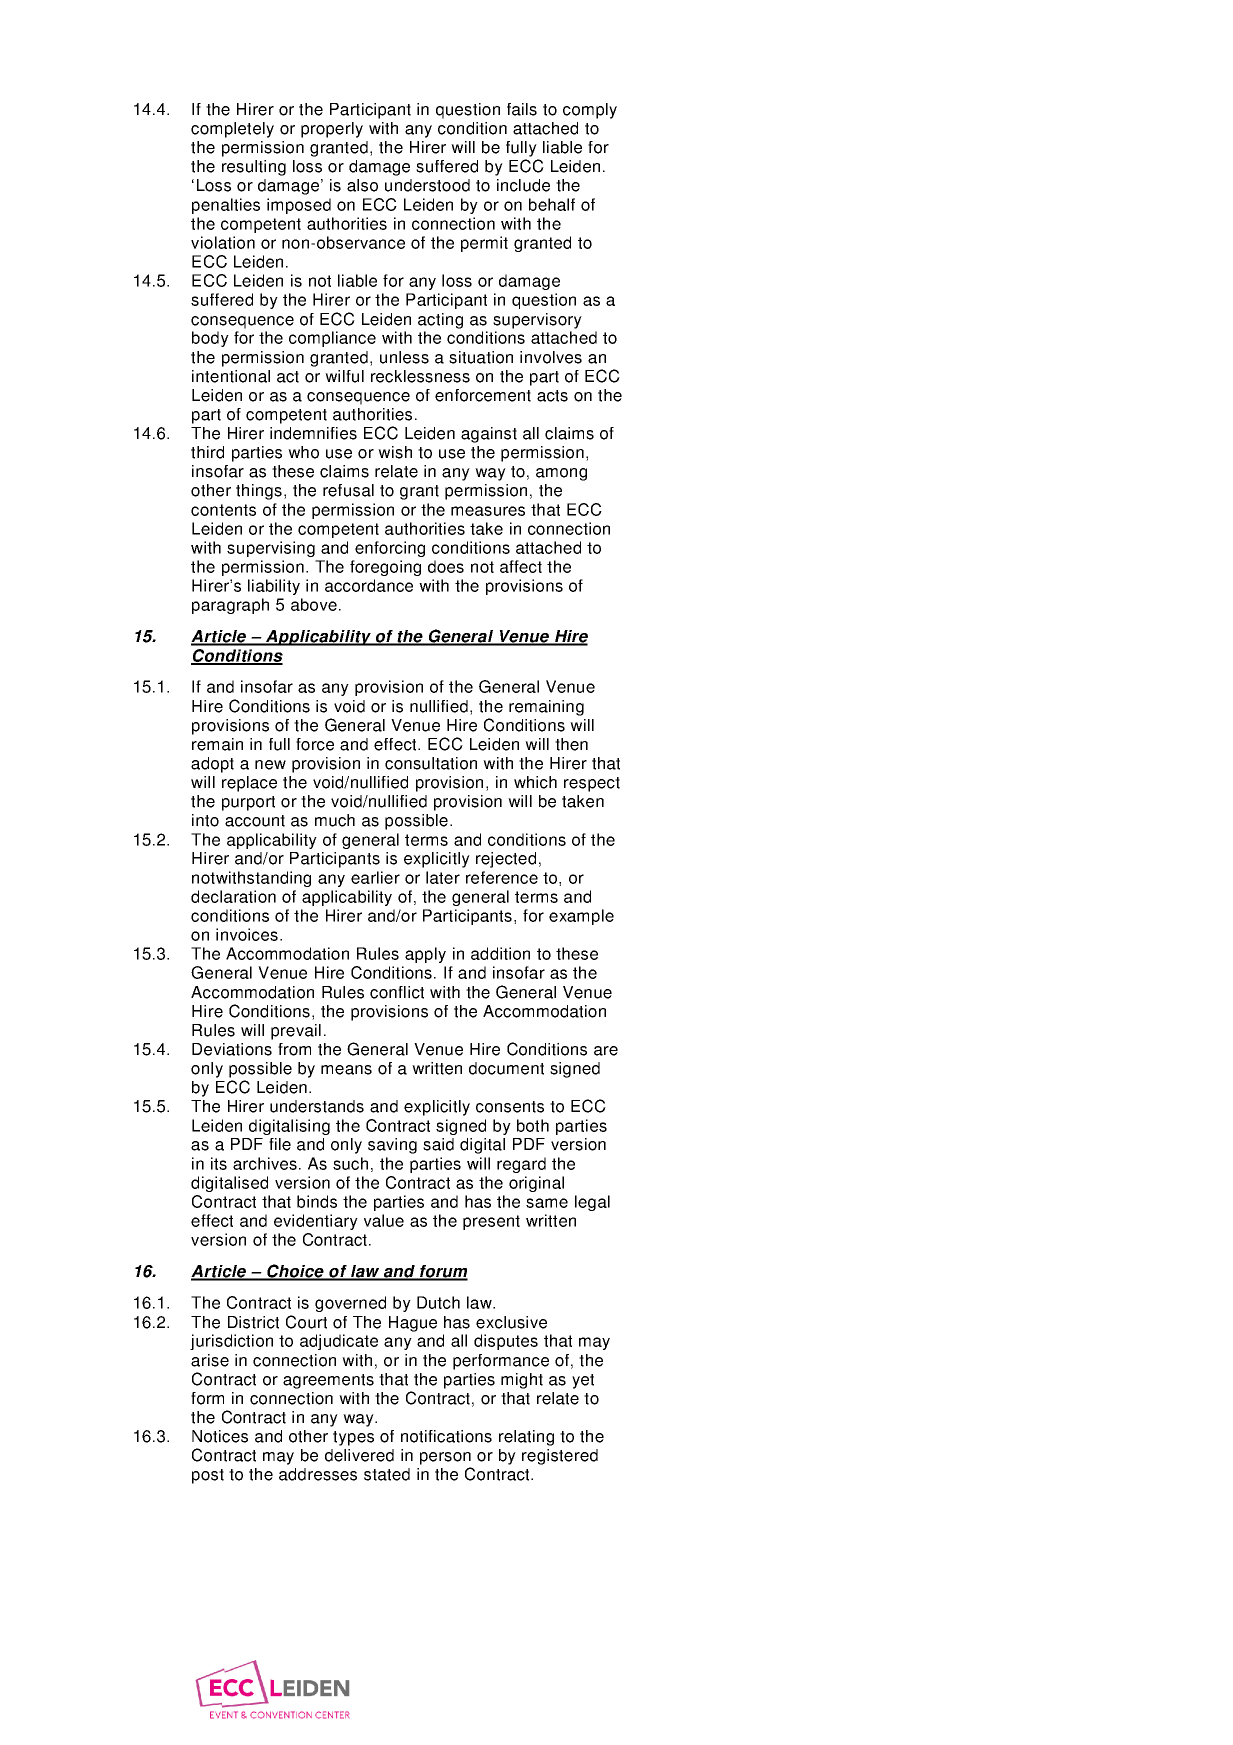 The height and width of the screenshot is (1745, 1233). Describe the element at coordinates (387, 1474) in the screenshot. I see `stated` at that location.
